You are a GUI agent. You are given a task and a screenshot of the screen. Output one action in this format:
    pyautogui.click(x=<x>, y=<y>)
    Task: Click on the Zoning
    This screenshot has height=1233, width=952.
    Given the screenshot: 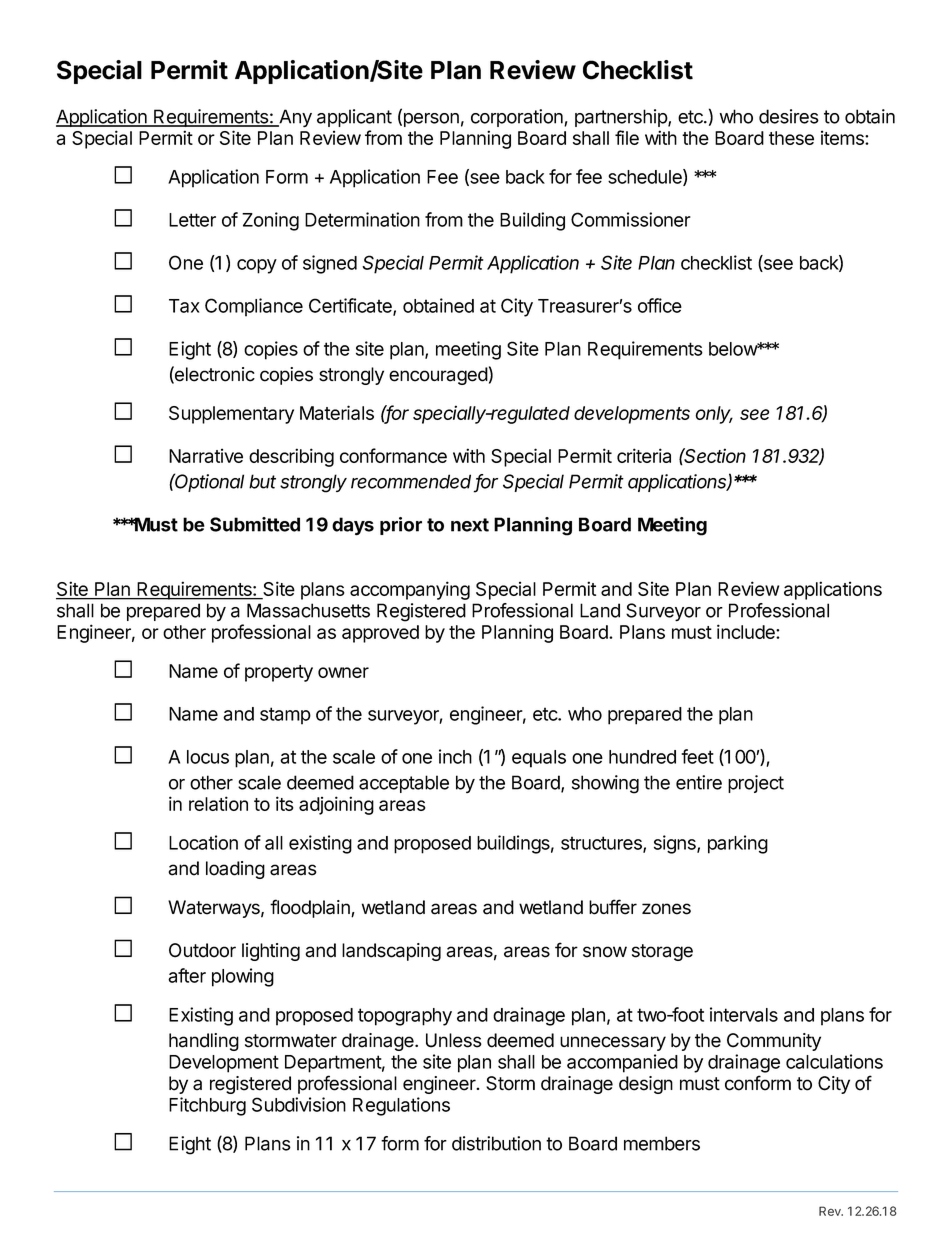 What is the action you would take?
    pyautogui.click(x=270, y=221)
